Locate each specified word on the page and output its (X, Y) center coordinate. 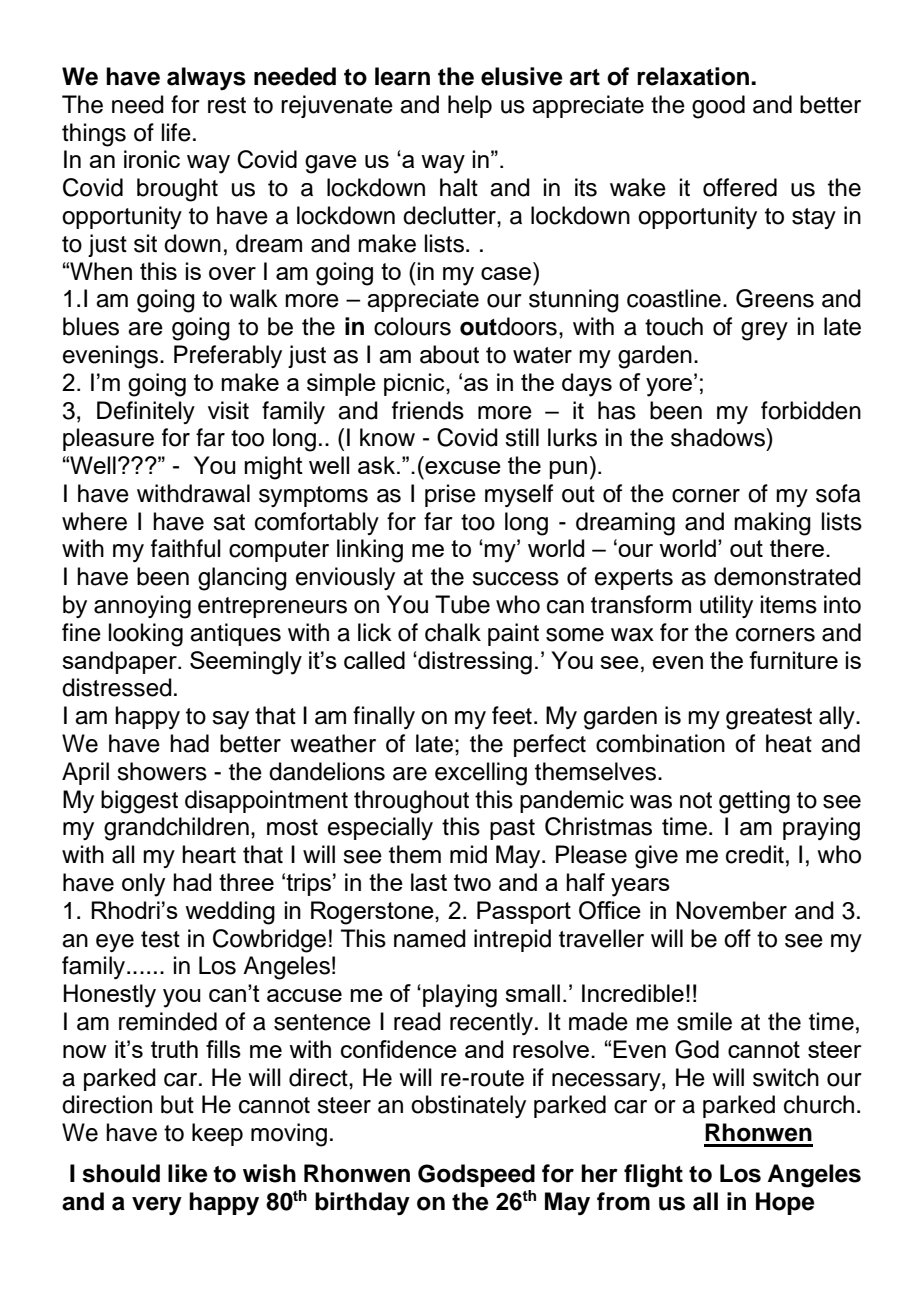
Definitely (146, 412)
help (470, 106)
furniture (793, 660)
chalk (453, 632)
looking (146, 635)
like (188, 1173)
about (449, 354)
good (718, 107)
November (731, 910)
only (143, 885)
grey (764, 331)
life (176, 132)
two (472, 882)
